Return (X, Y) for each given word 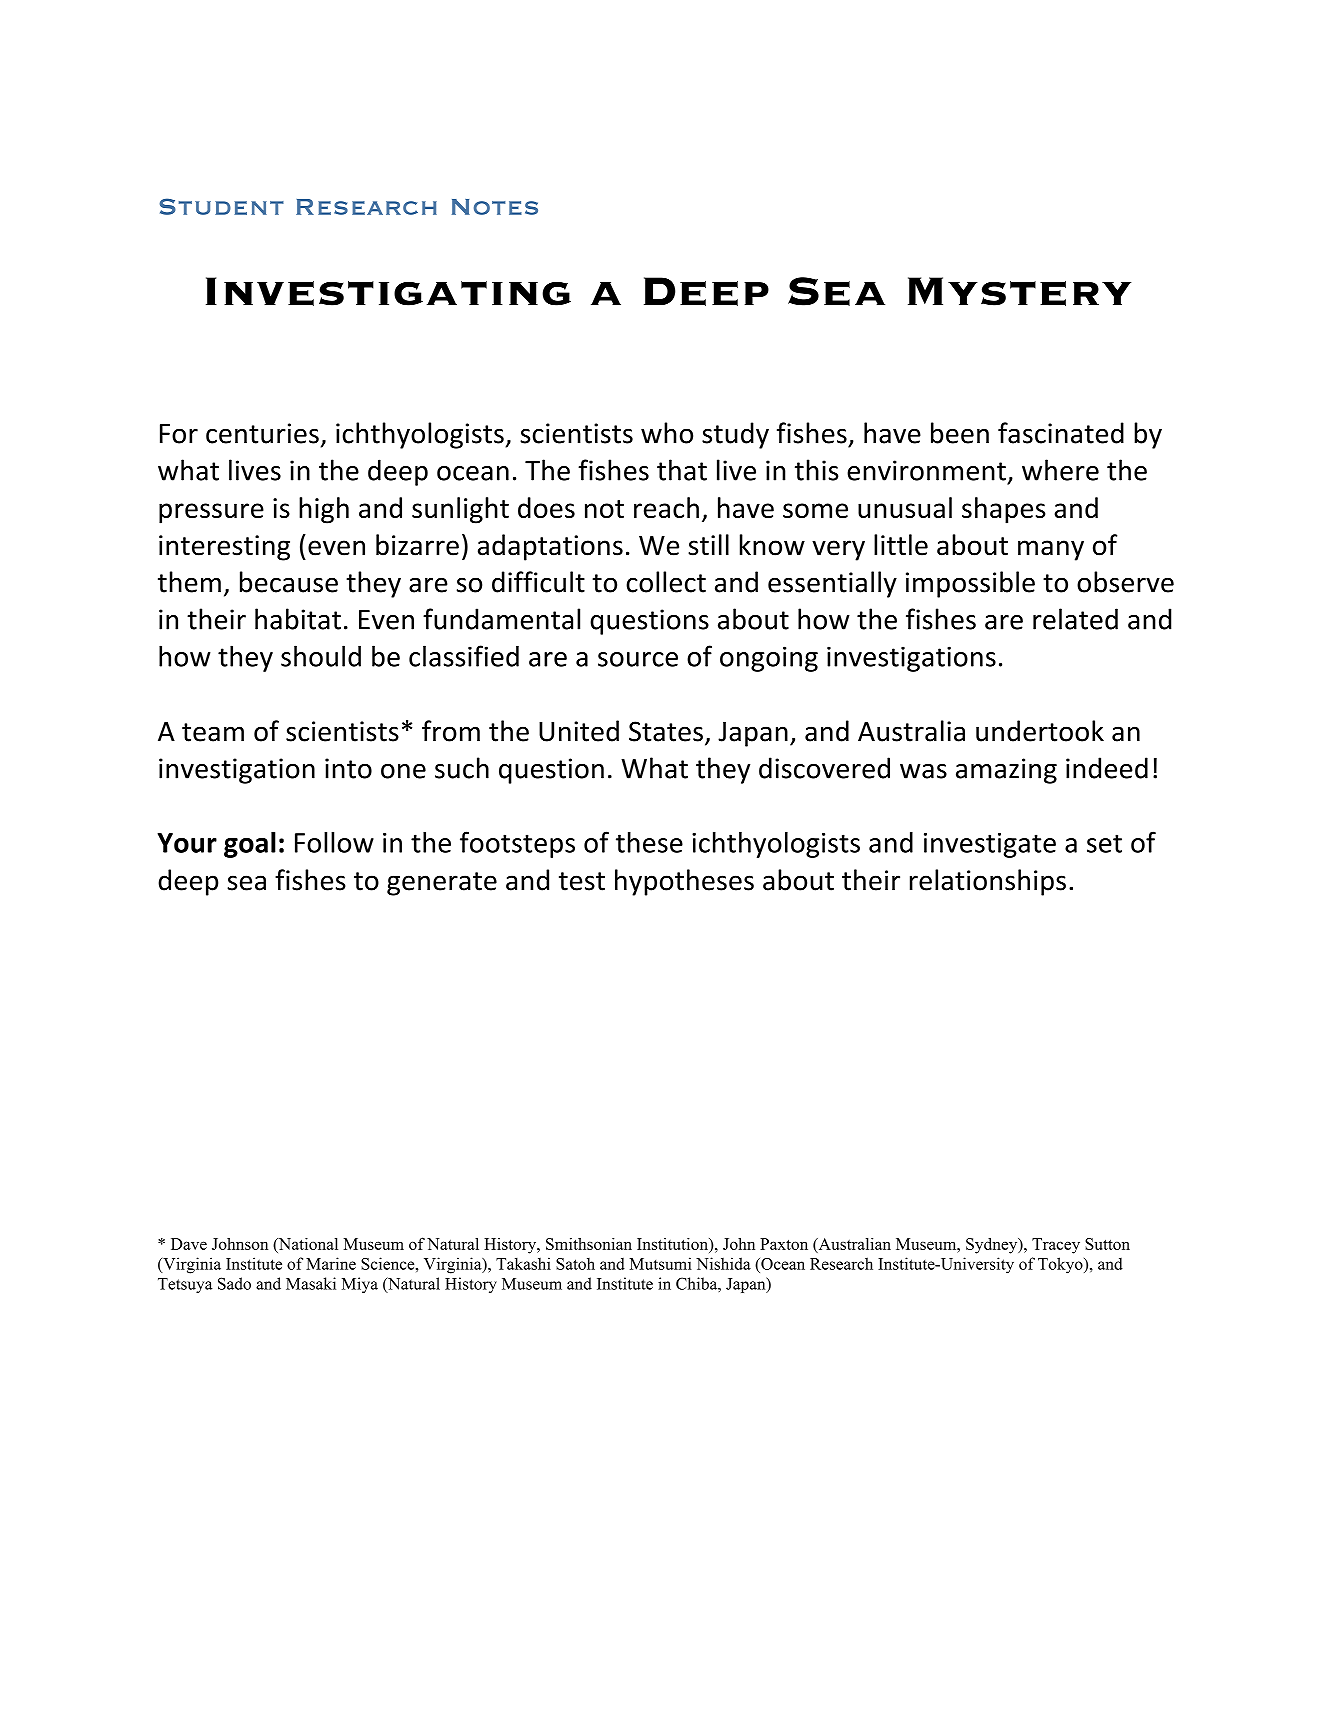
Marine (331, 1263)
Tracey (1056, 1246)
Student (222, 206)
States (666, 731)
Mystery (1019, 291)
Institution (673, 1243)
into (348, 768)
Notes (495, 207)
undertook (1040, 731)
